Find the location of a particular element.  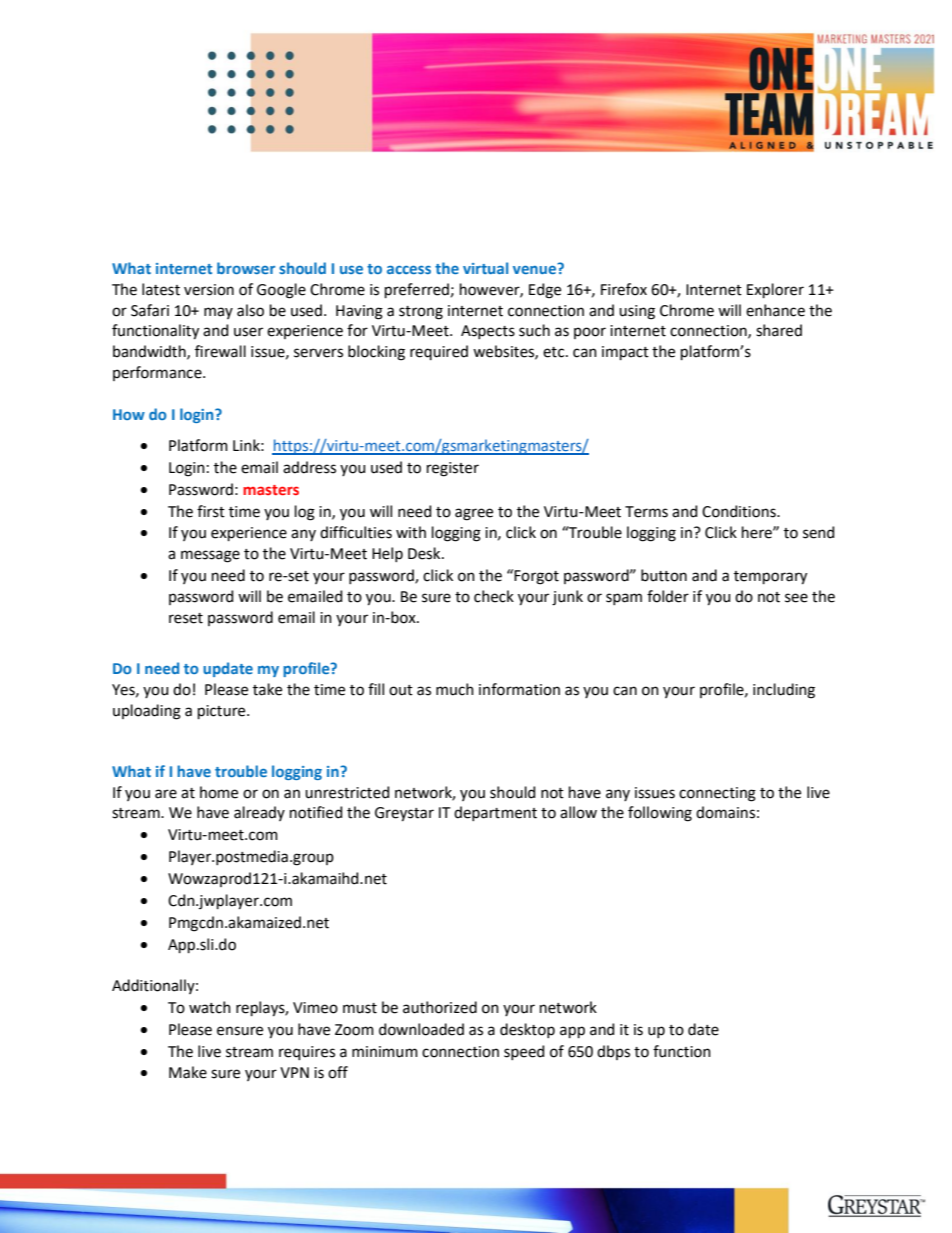

authorized is located at coordinates (440, 1007).
